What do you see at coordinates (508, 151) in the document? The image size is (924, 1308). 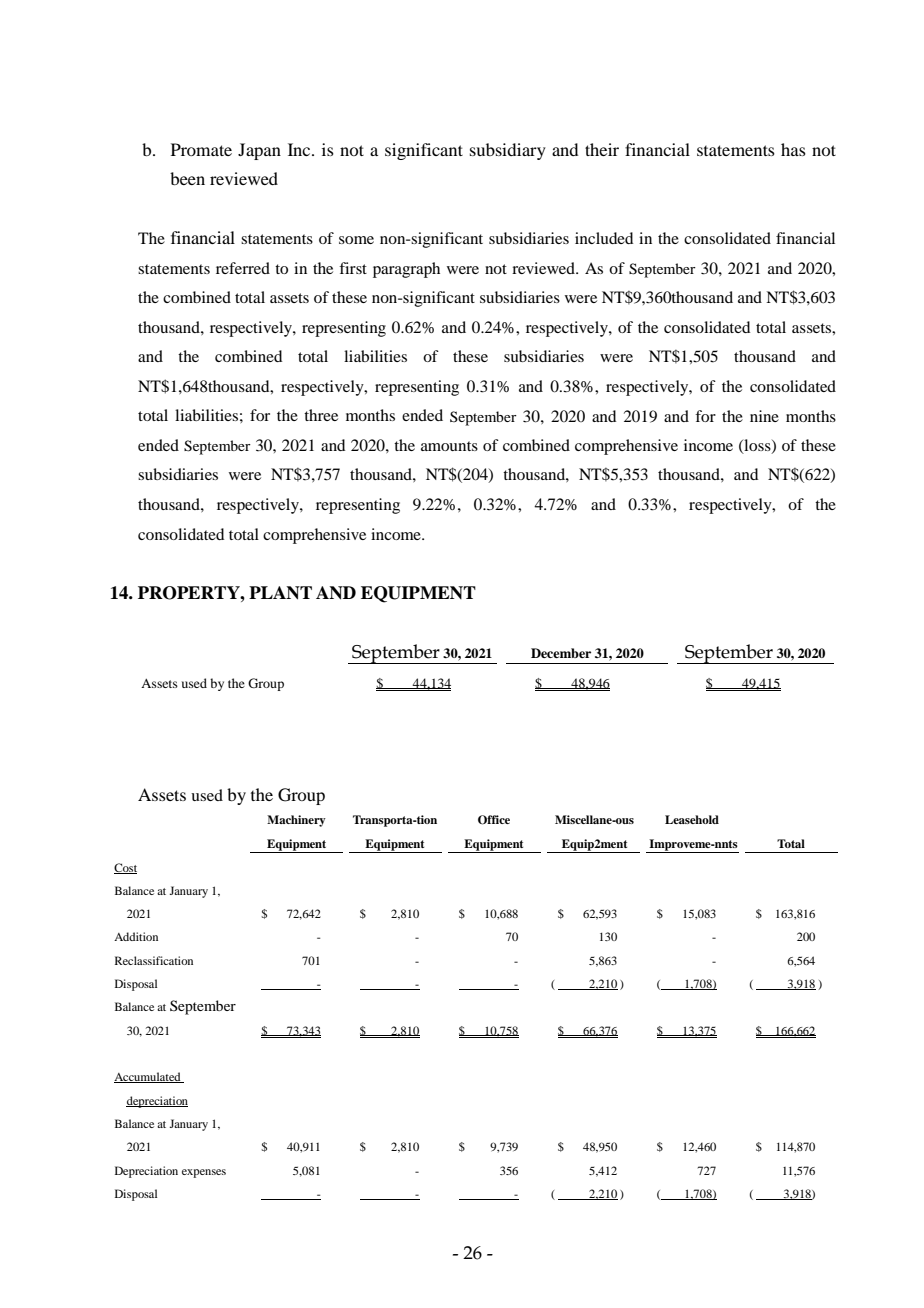 I see `subsidiary` at bounding box center [508, 151].
